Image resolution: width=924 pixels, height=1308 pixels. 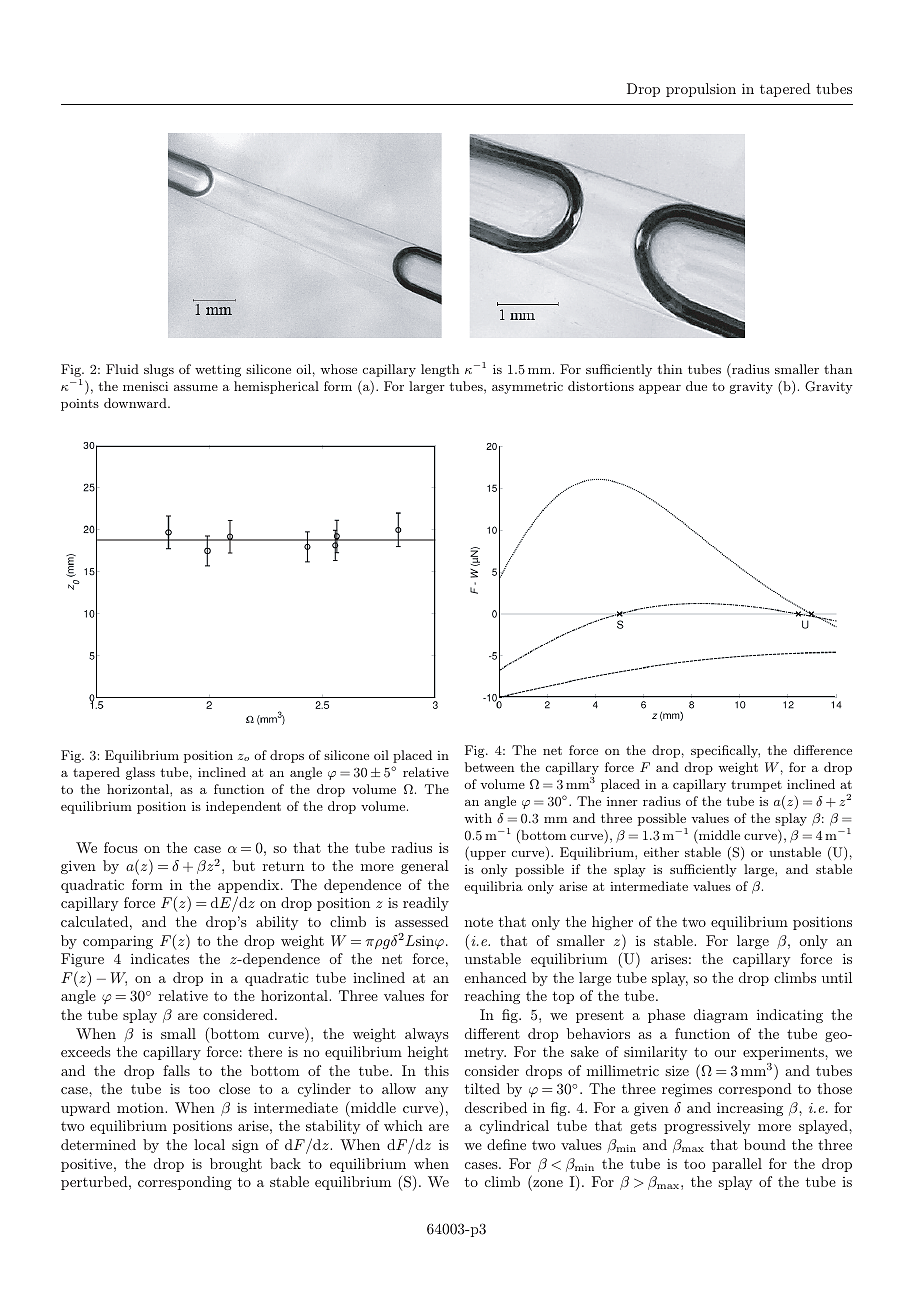 What do you see at coordinates (140, 773) in the screenshot?
I see `glass` at bounding box center [140, 773].
